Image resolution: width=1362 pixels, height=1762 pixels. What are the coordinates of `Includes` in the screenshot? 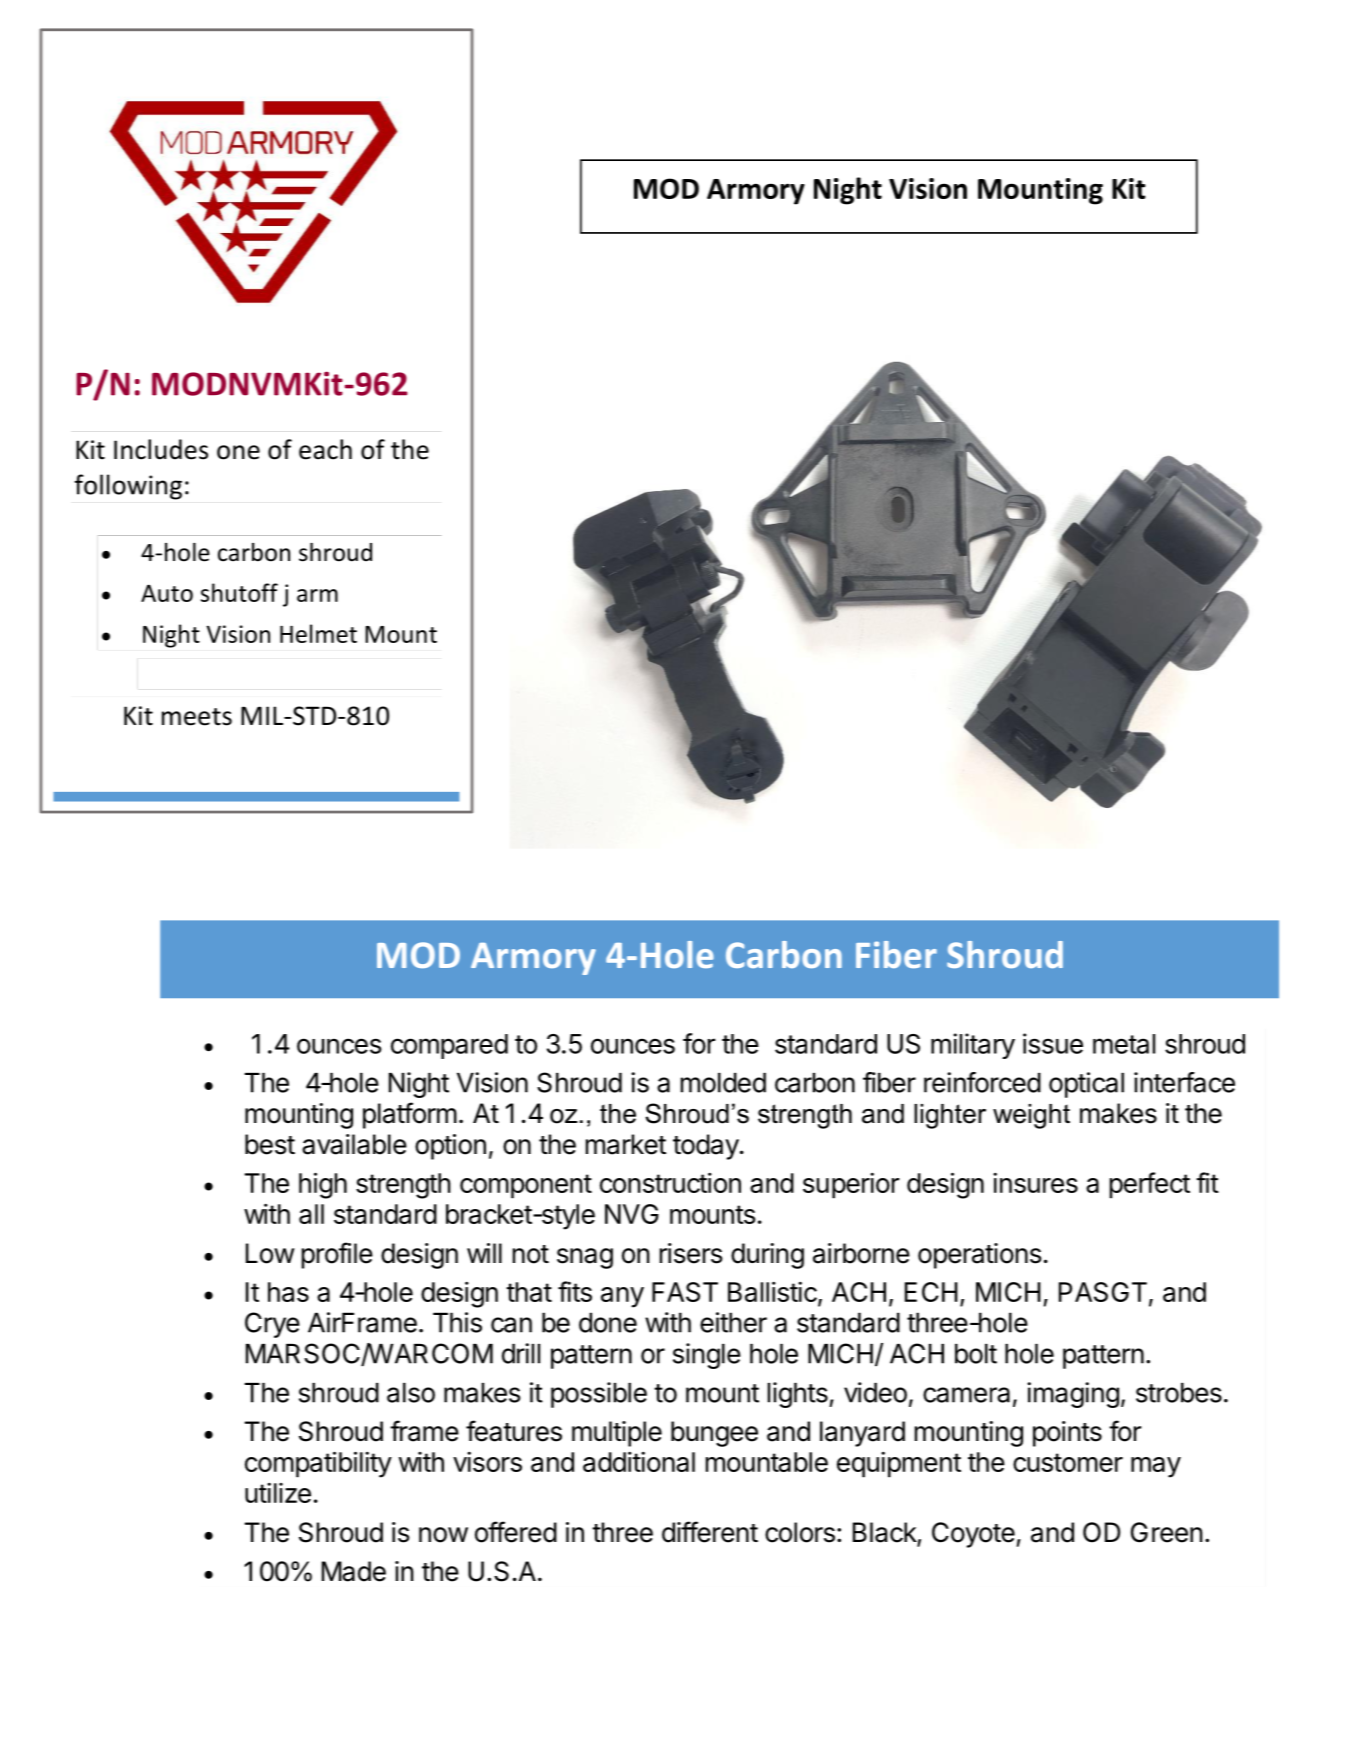 It's located at (161, 449).
